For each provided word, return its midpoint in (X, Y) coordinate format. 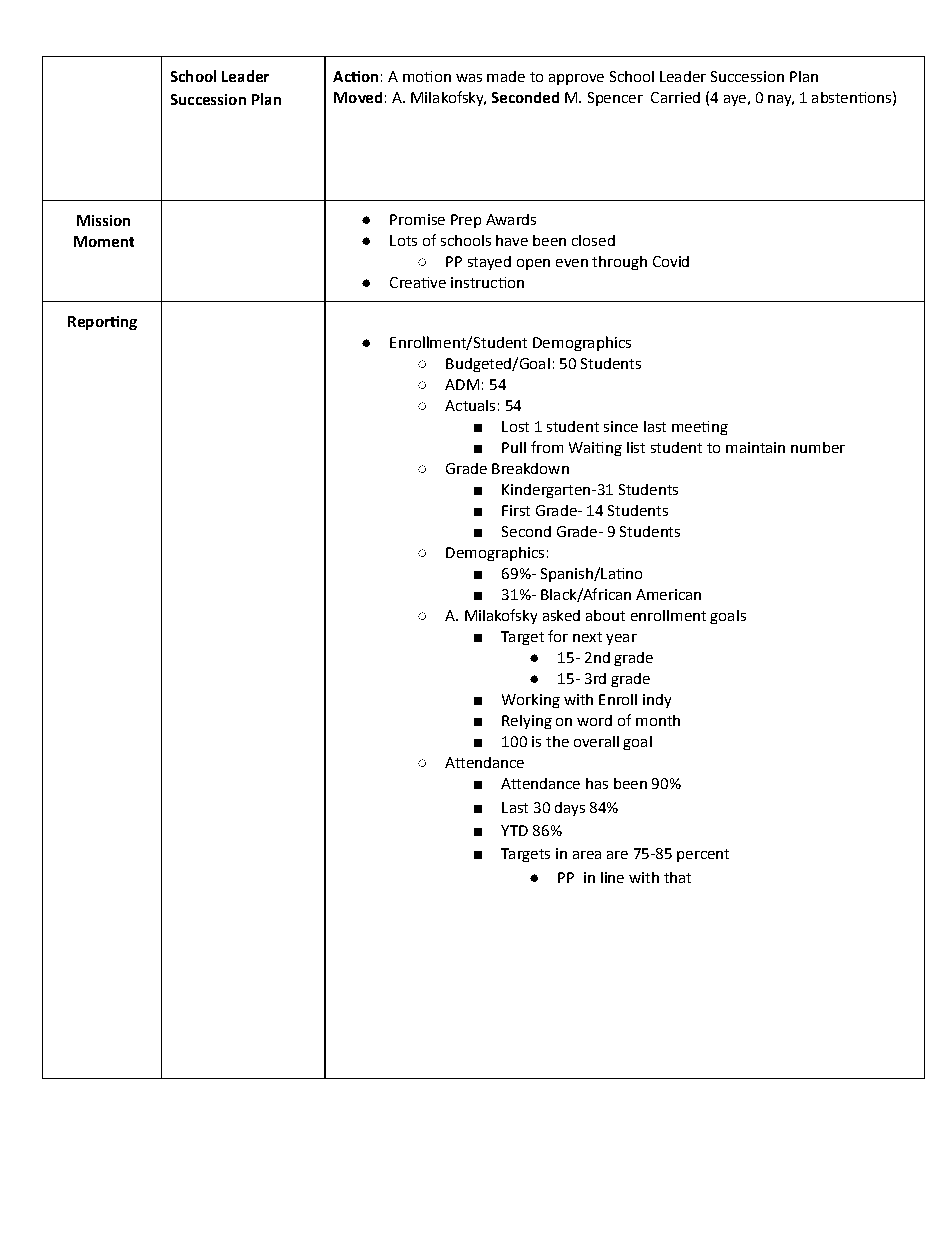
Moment (104, 241)
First (516, 510)
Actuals (470, 405)
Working (531, 701)
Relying (527, 722)
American (668, 594)
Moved (358, 97)
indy (657, 701)
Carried (675, 97)
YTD (514, 830)
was (469, 78)
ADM (462, 384)
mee (687, 428)
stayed (489, 263)
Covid (671, 261)
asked (561, 615)
